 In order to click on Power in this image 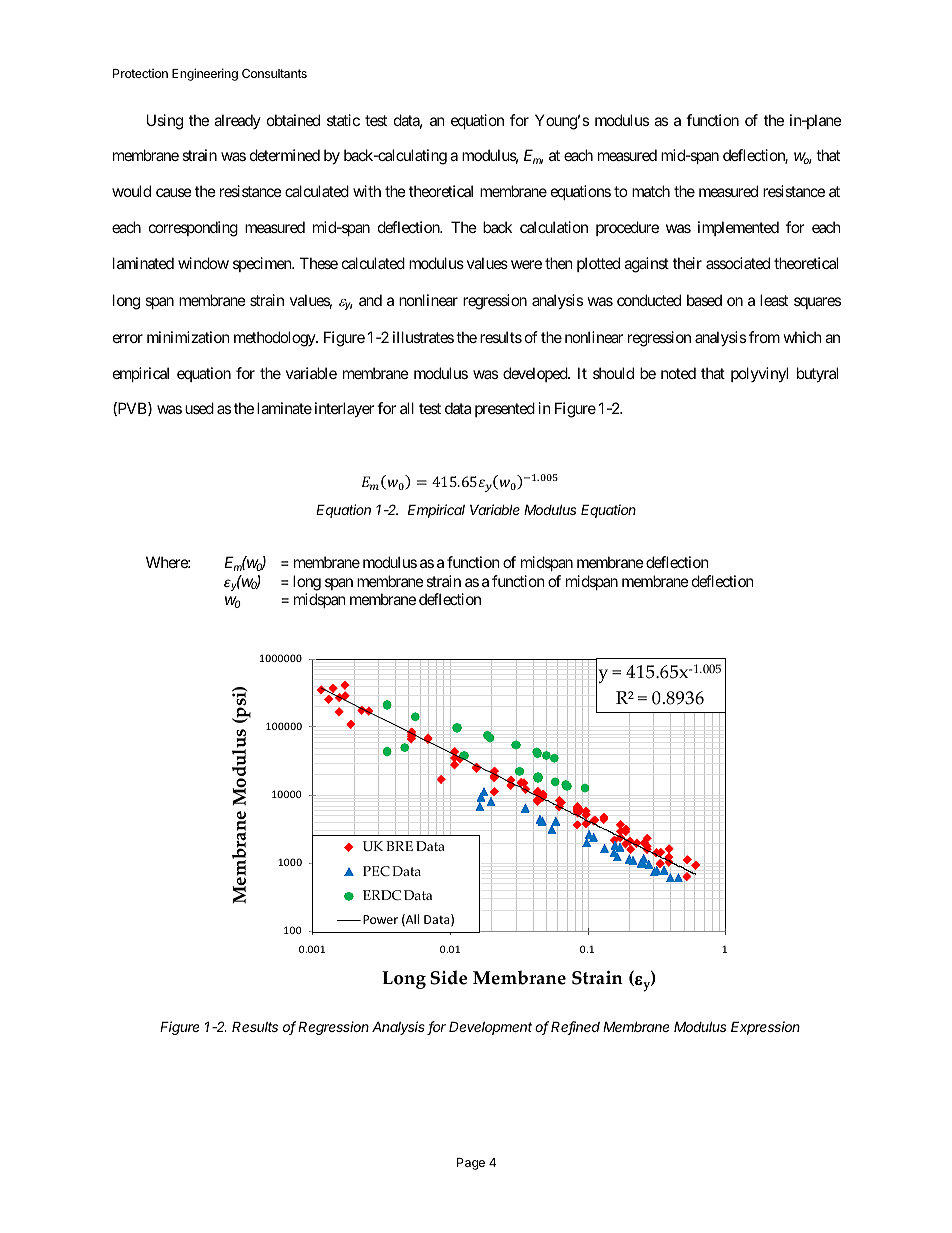, I will do `click(380, 919)`.
